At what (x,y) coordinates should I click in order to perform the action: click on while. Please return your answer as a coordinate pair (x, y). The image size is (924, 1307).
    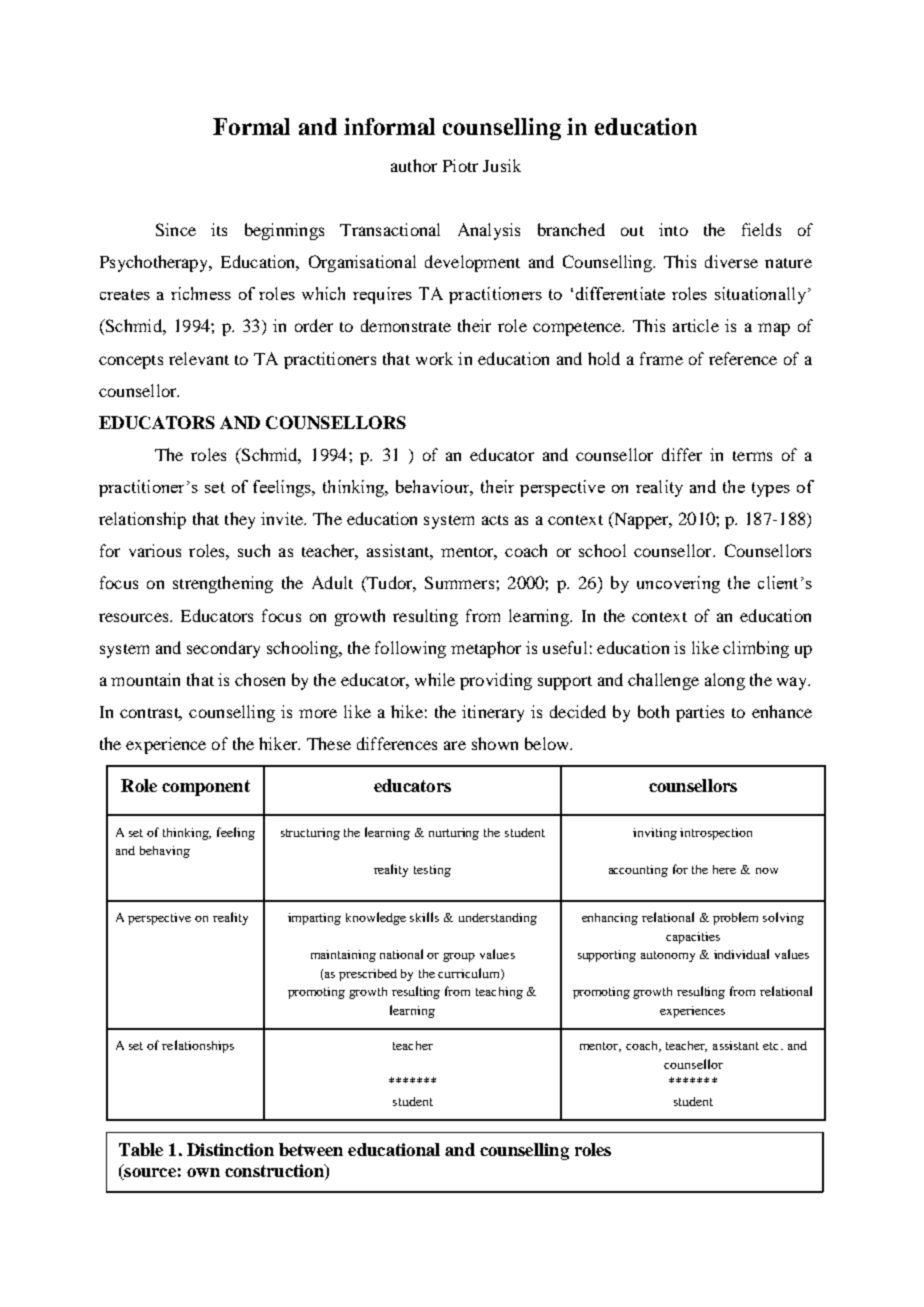
    Looking at the image, I should click on (435, 679).
